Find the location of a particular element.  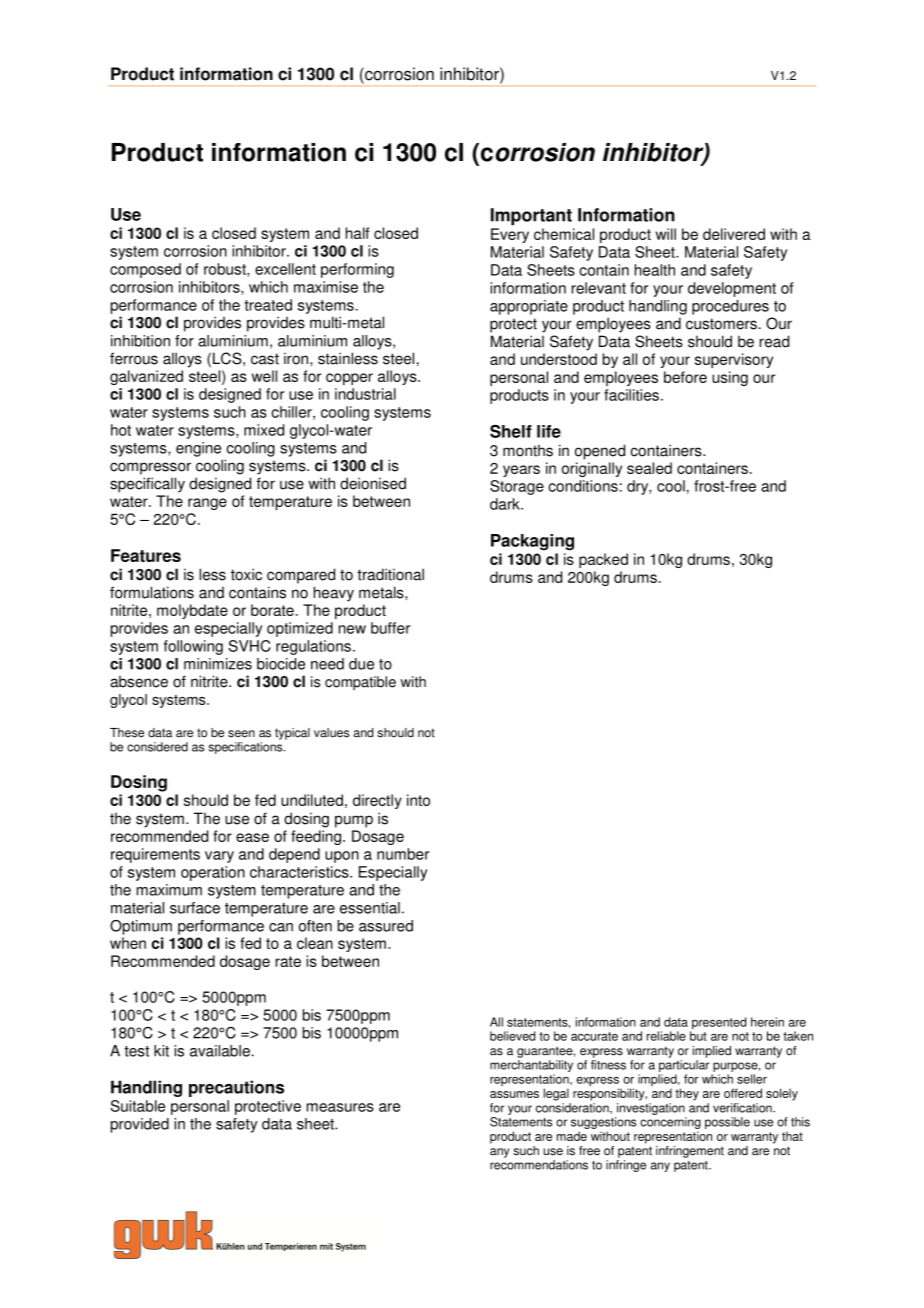

presented is located at coordinates (718, 1024).
